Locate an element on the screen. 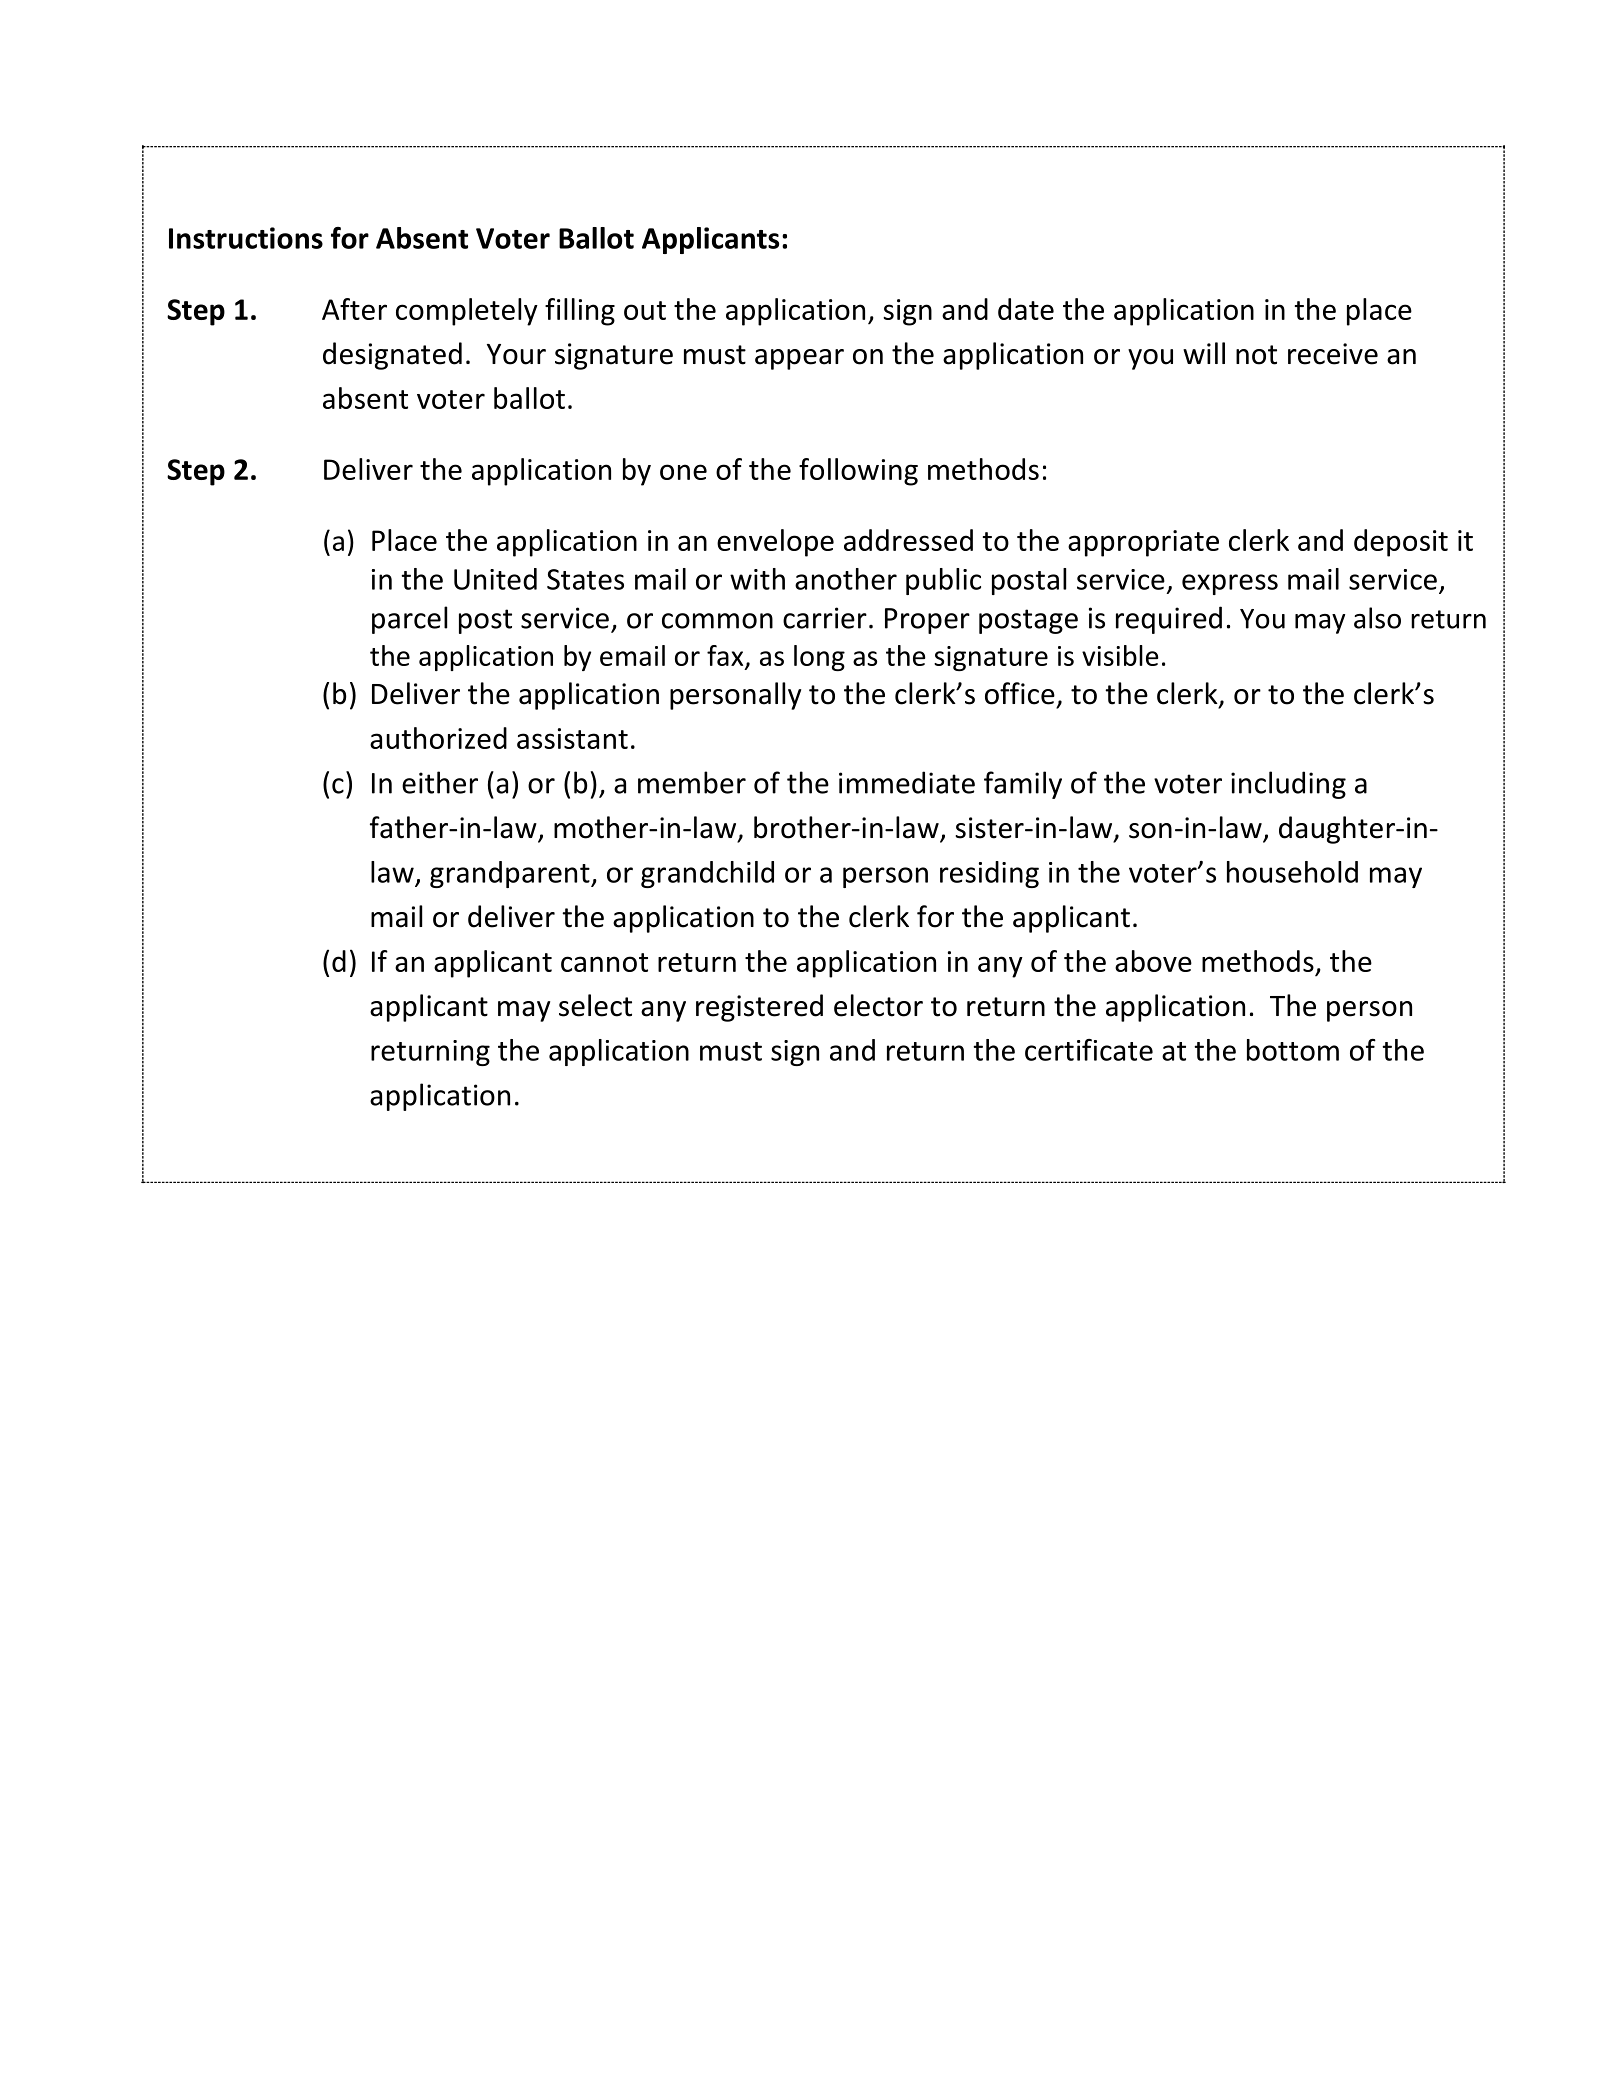 This screenshot has width=1619, height=2095. addressed is located at coordinates (908, 540).
